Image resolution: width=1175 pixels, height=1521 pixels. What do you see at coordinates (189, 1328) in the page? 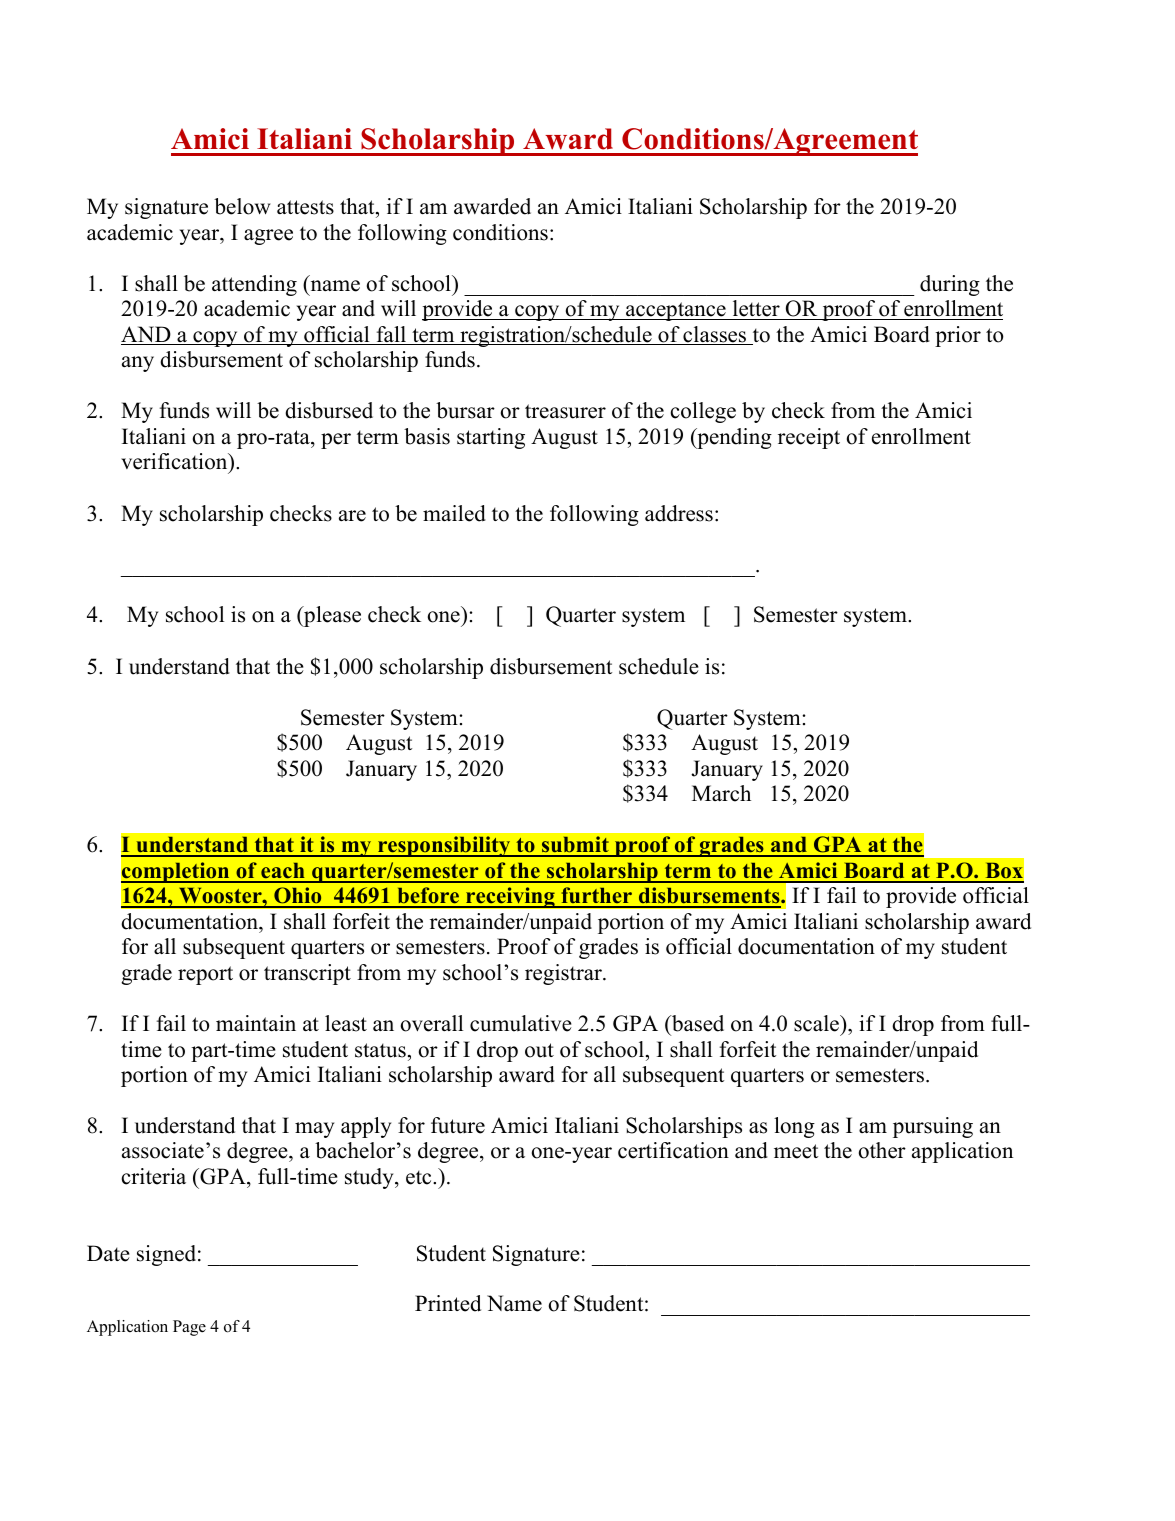
I see `Page` at bounding box center [189, 1328].
